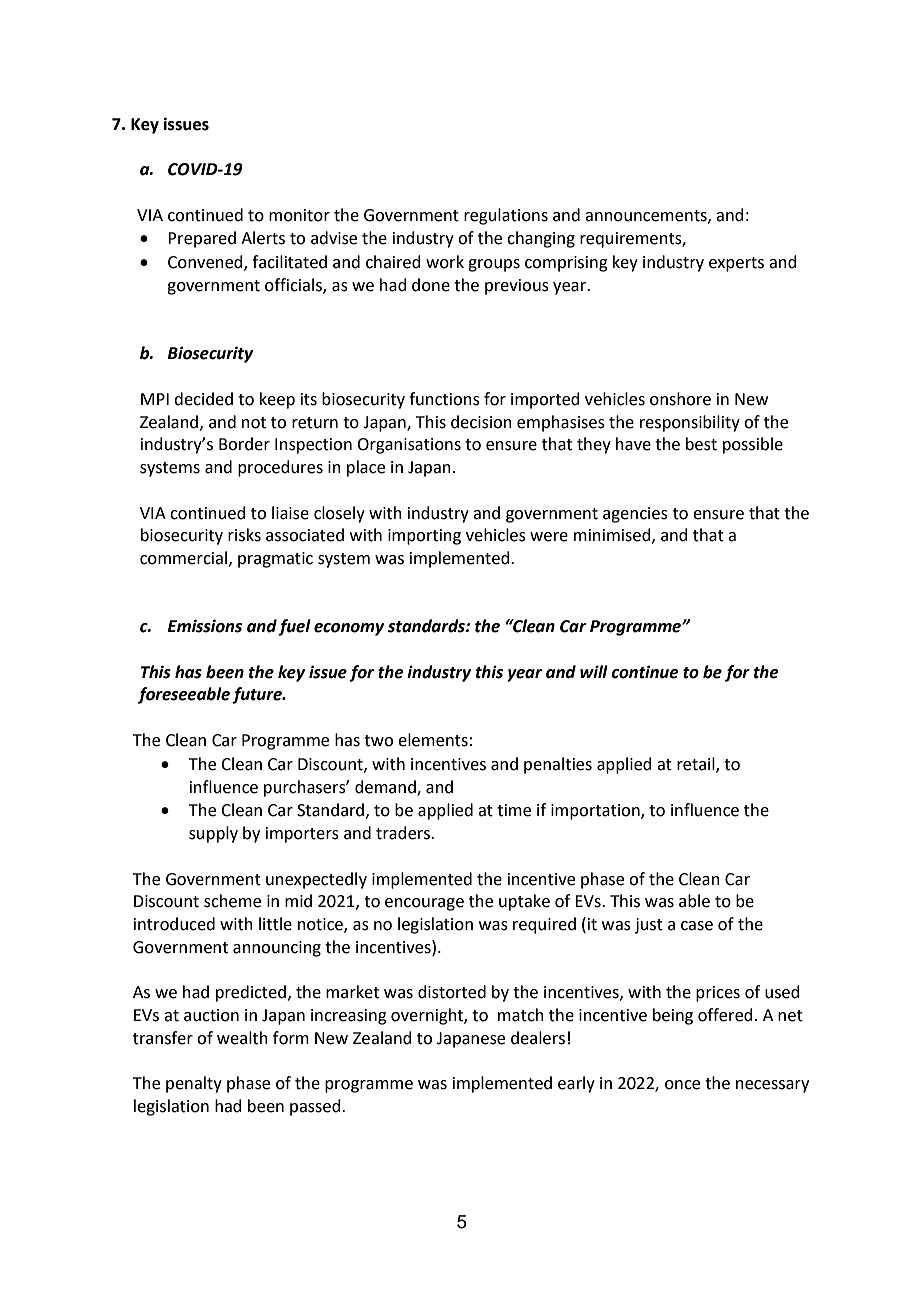 The image size is (924, 1308). Describe the element at coordinates (736, 264) in the screenshot. I see `experts` at that location.
